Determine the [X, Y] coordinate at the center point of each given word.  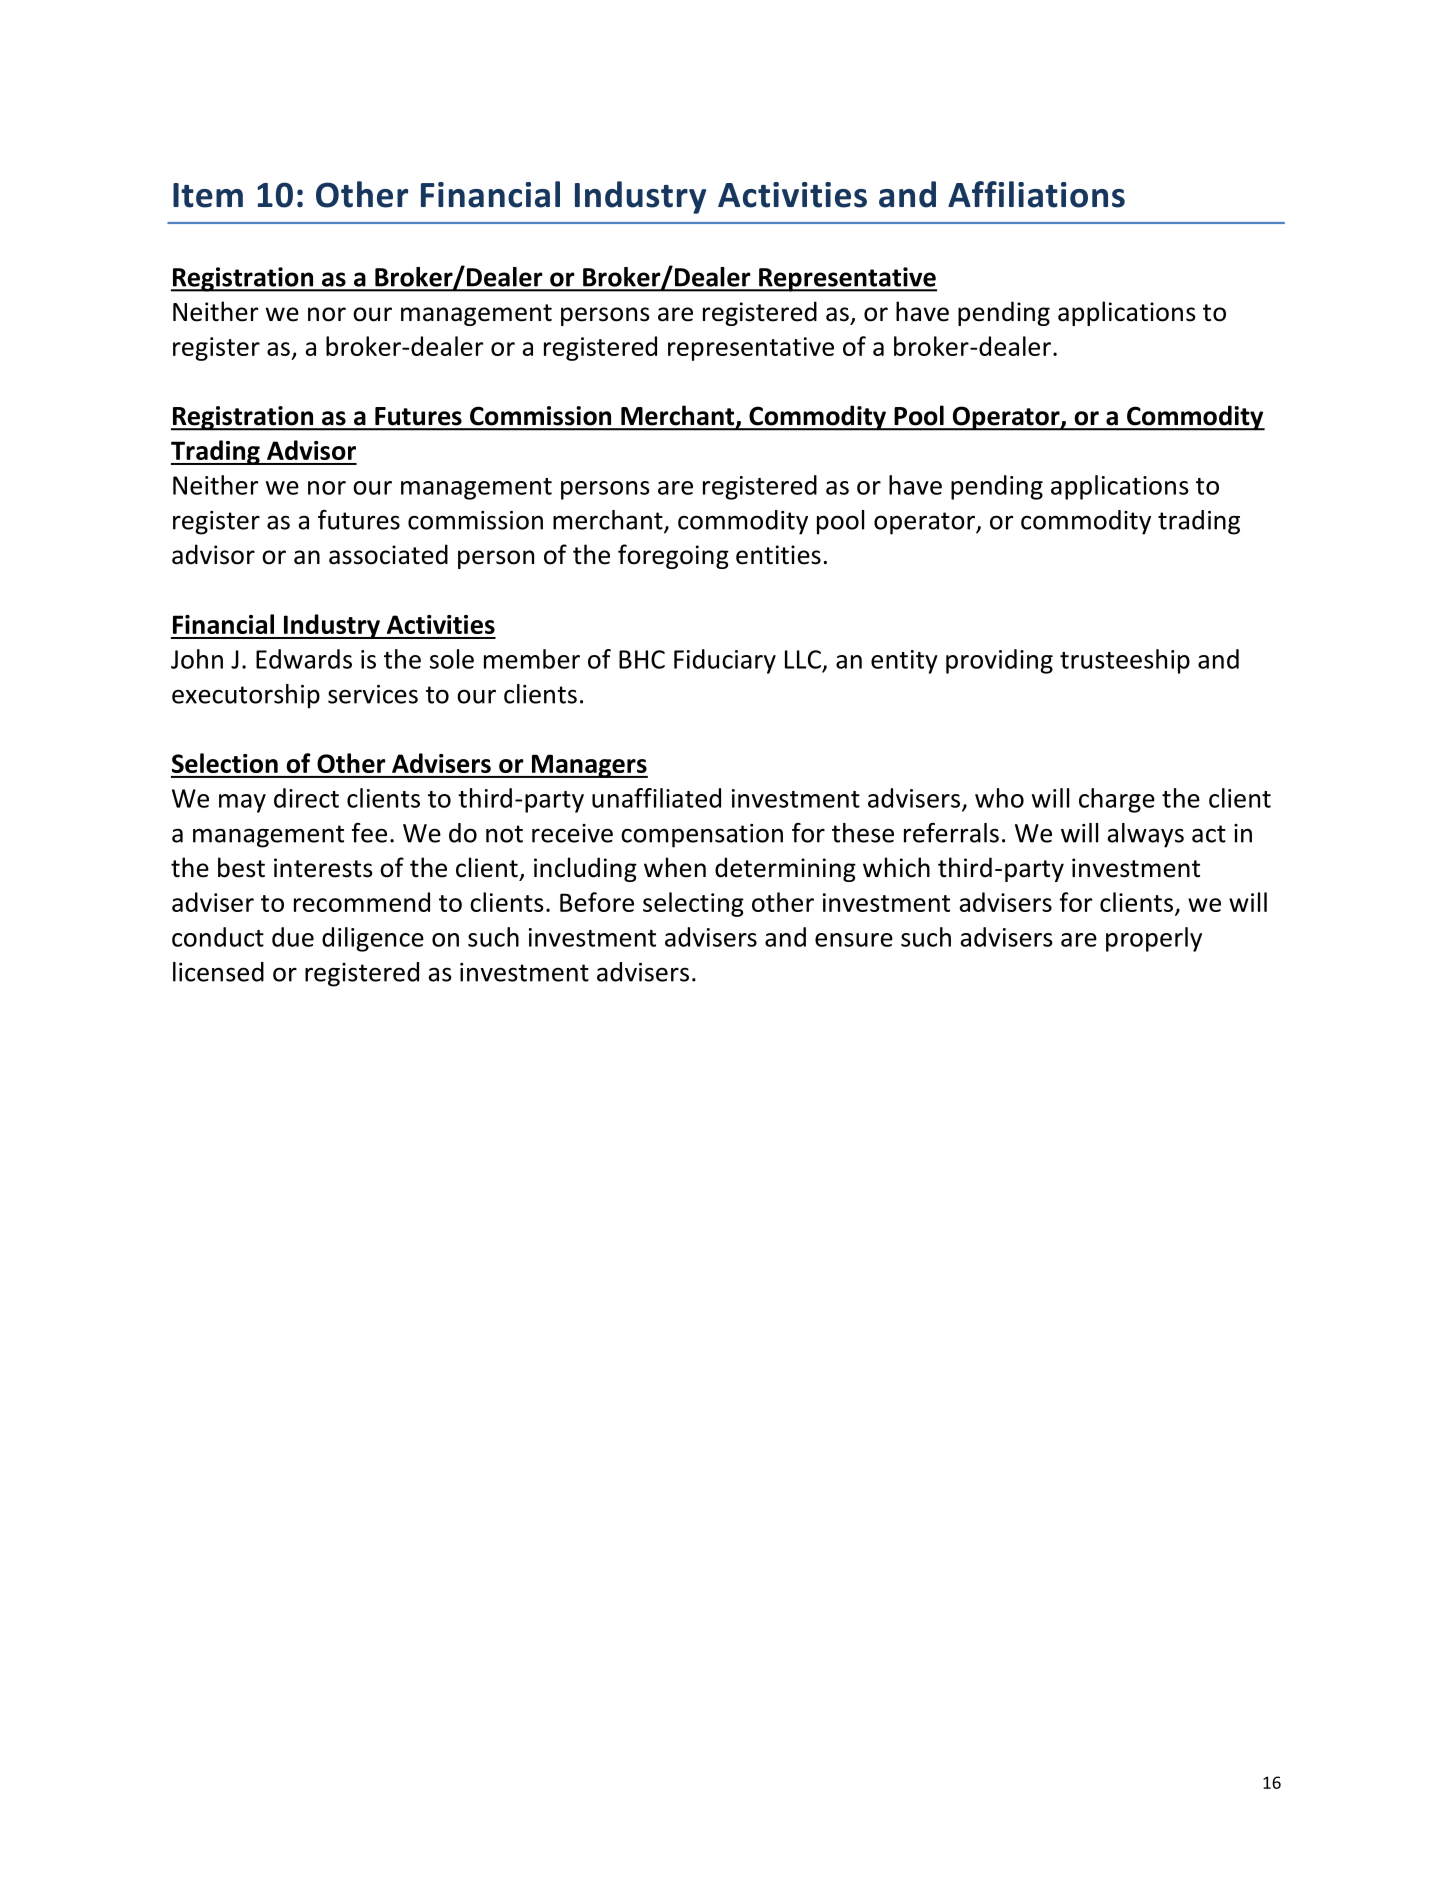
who [999, 798]
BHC [642, 659]
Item [208, 195]
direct [306, 798]
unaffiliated [656, 798]
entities [778, 555]
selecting [693, 904]
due [293, 937]
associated [388, 554]
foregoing [673, 556]
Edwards [304, 659]
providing [999, 661]
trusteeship [1125, 661]
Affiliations [1036, 194]
